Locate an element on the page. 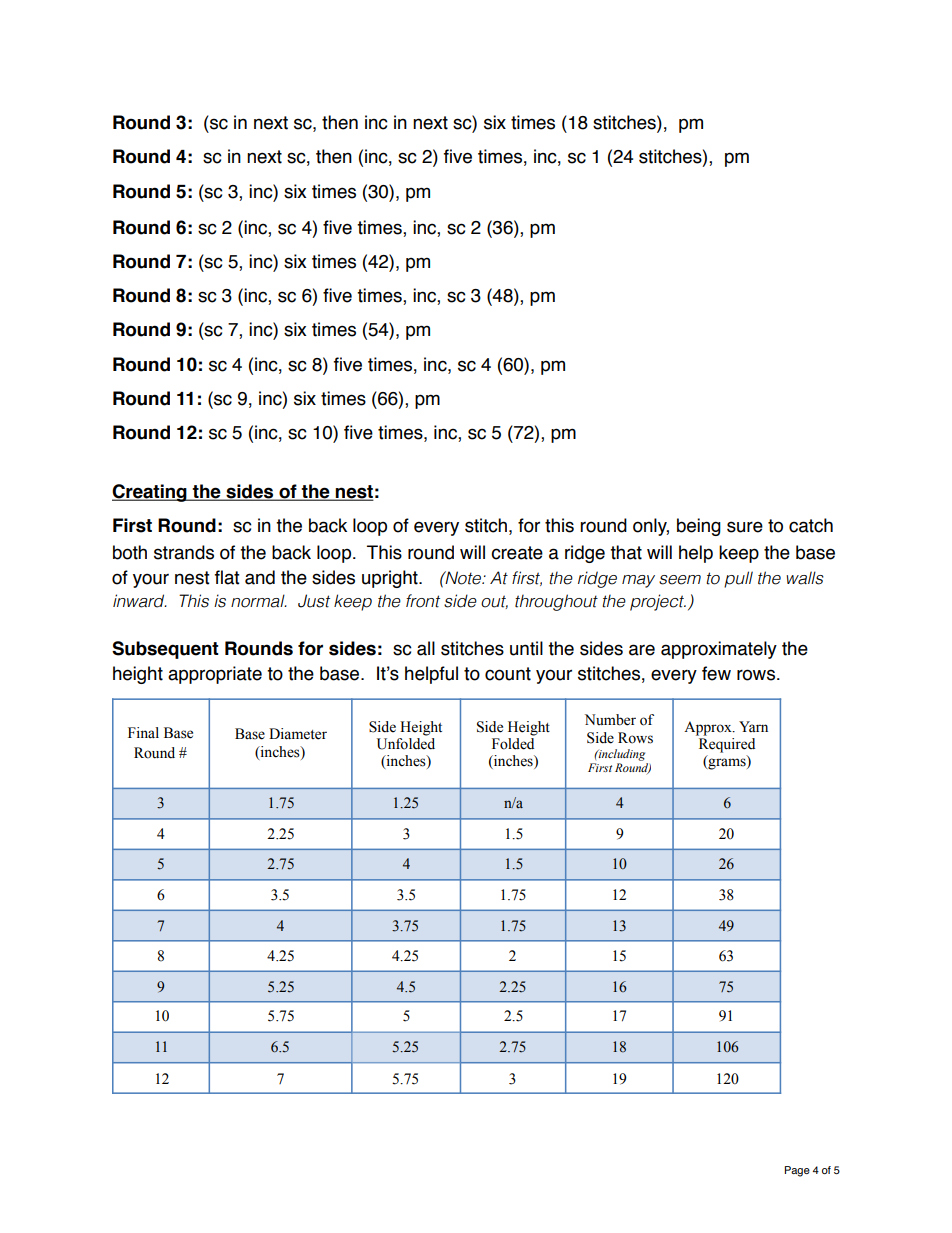 This page has width=952, height=1233. Diameter is located at coordinates (298, 734).
